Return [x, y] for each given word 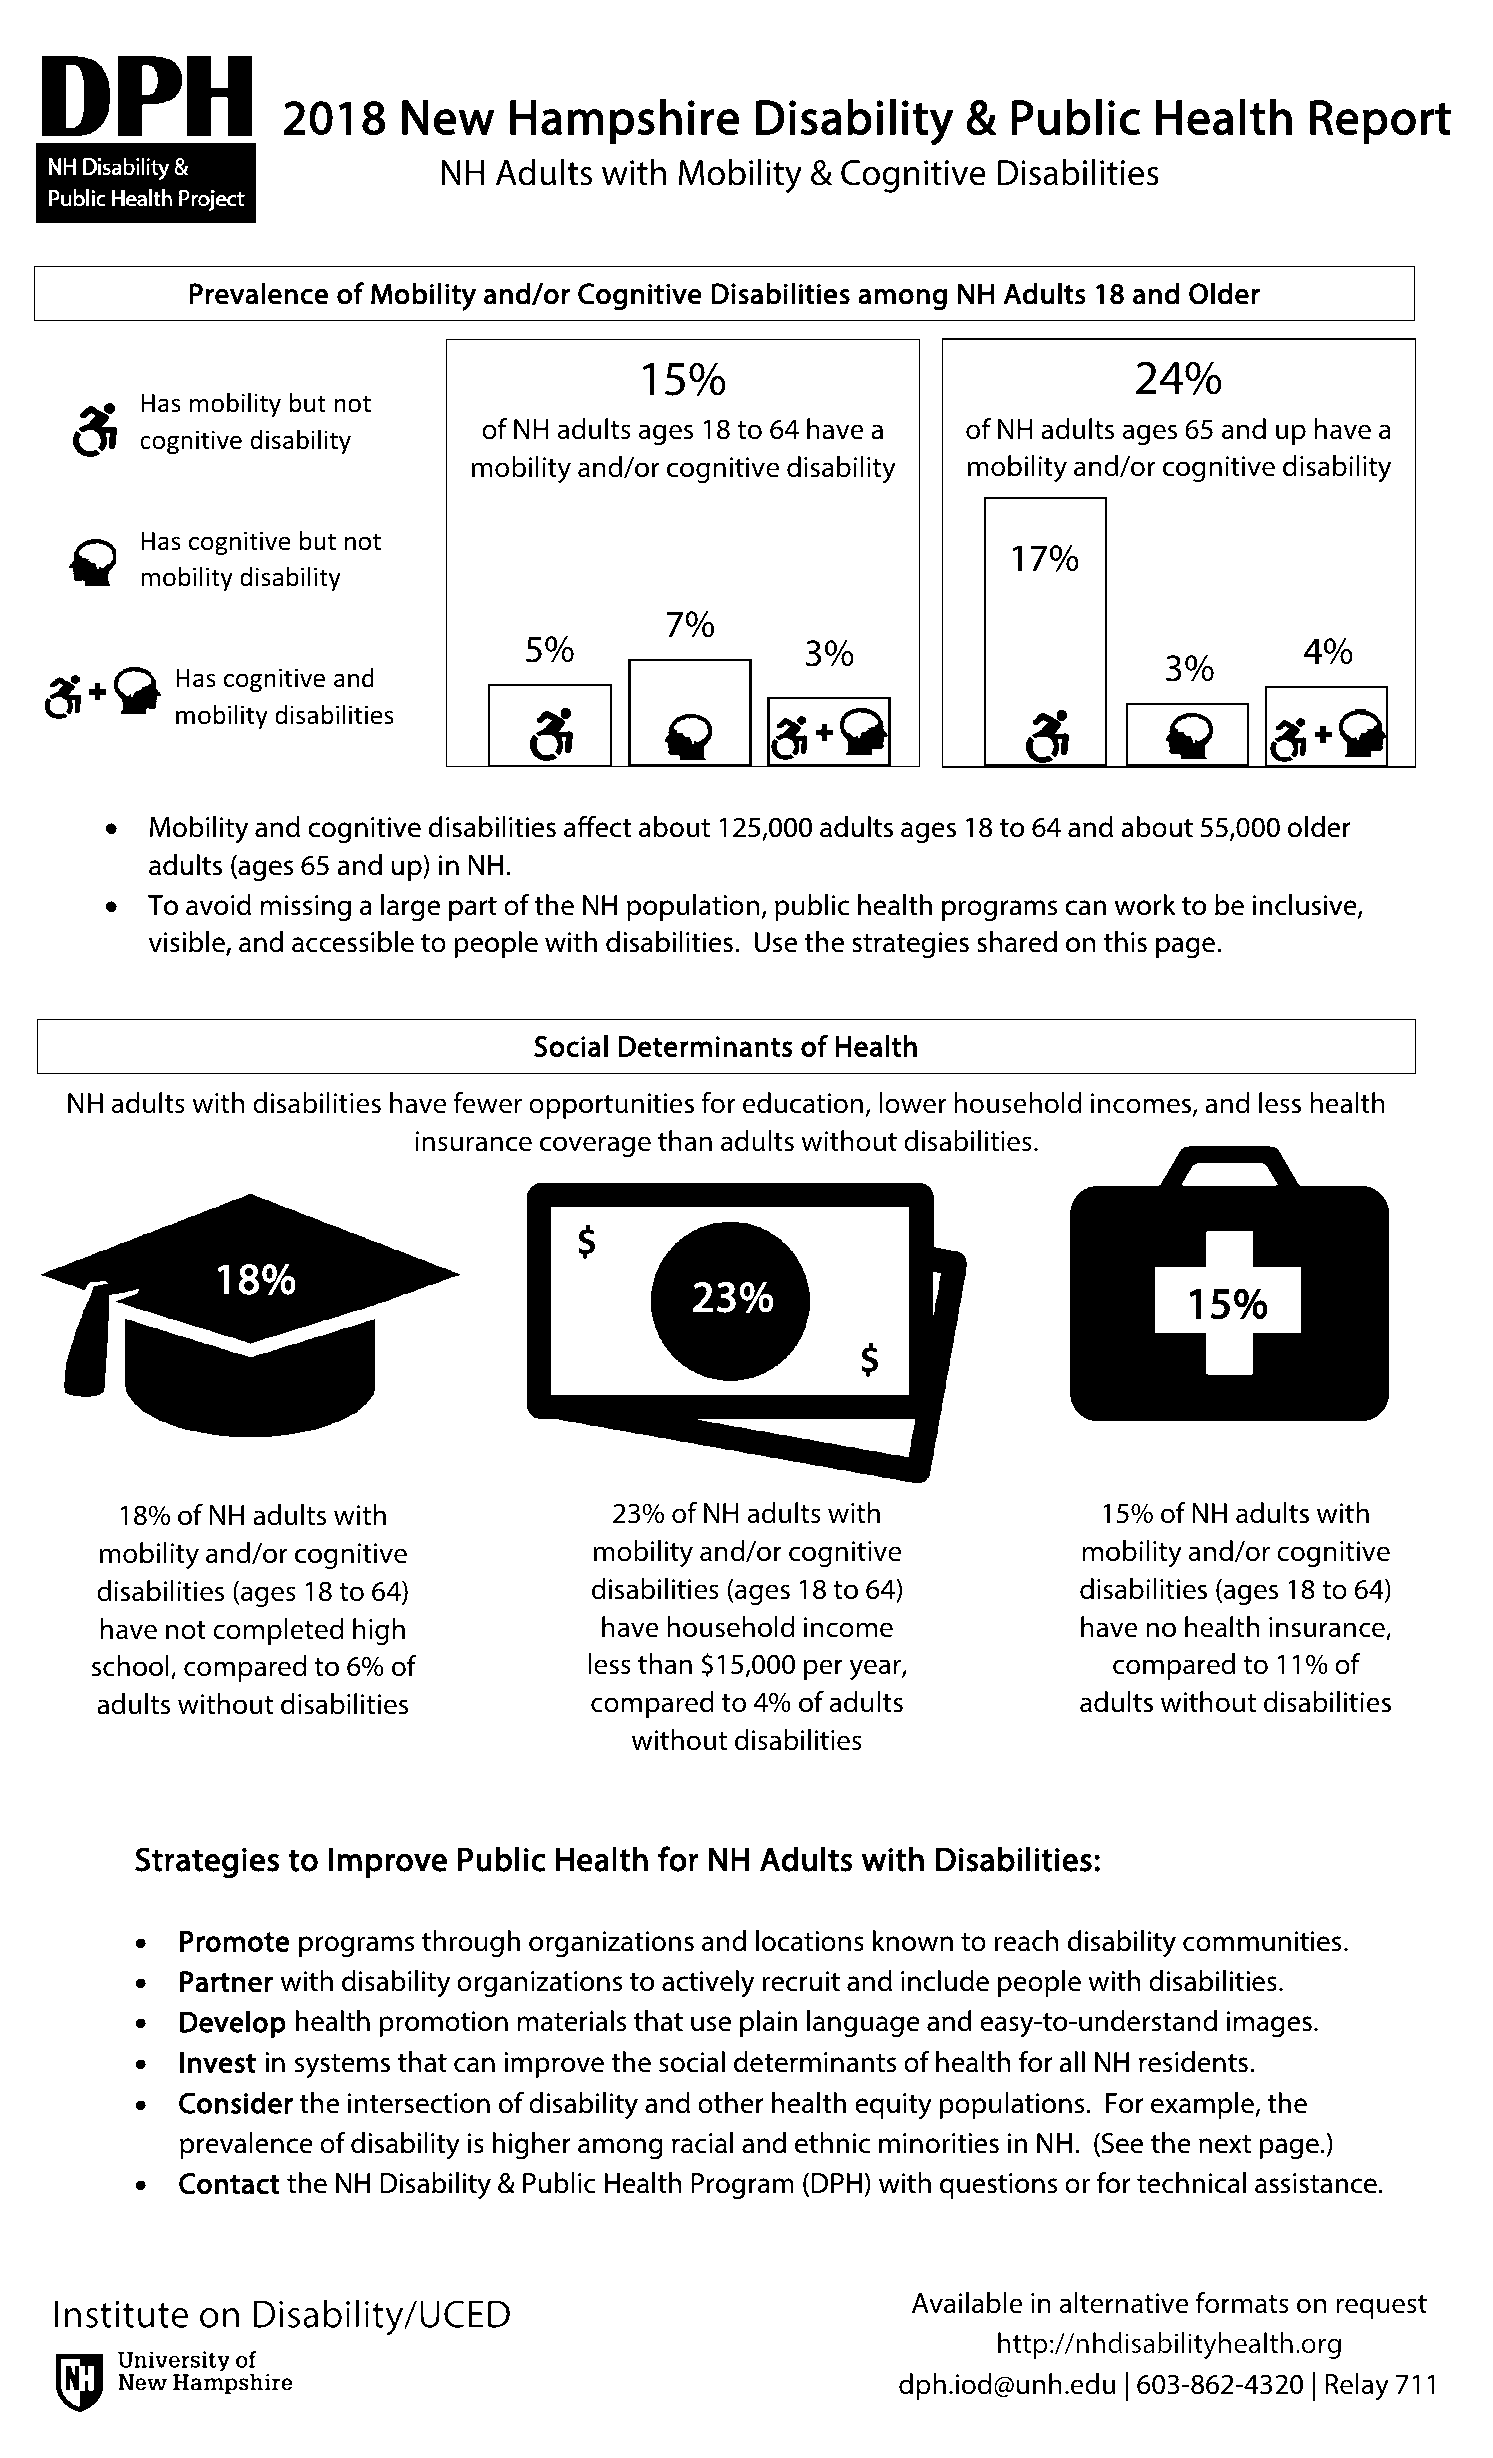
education [803, 1103]
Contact [229, 2183]
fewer [487, 1103]
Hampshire [624, 121]
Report [1380, 122]
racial [702, 2143]
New [448, 117]
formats [1242, 2303]
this [1125, 942]
